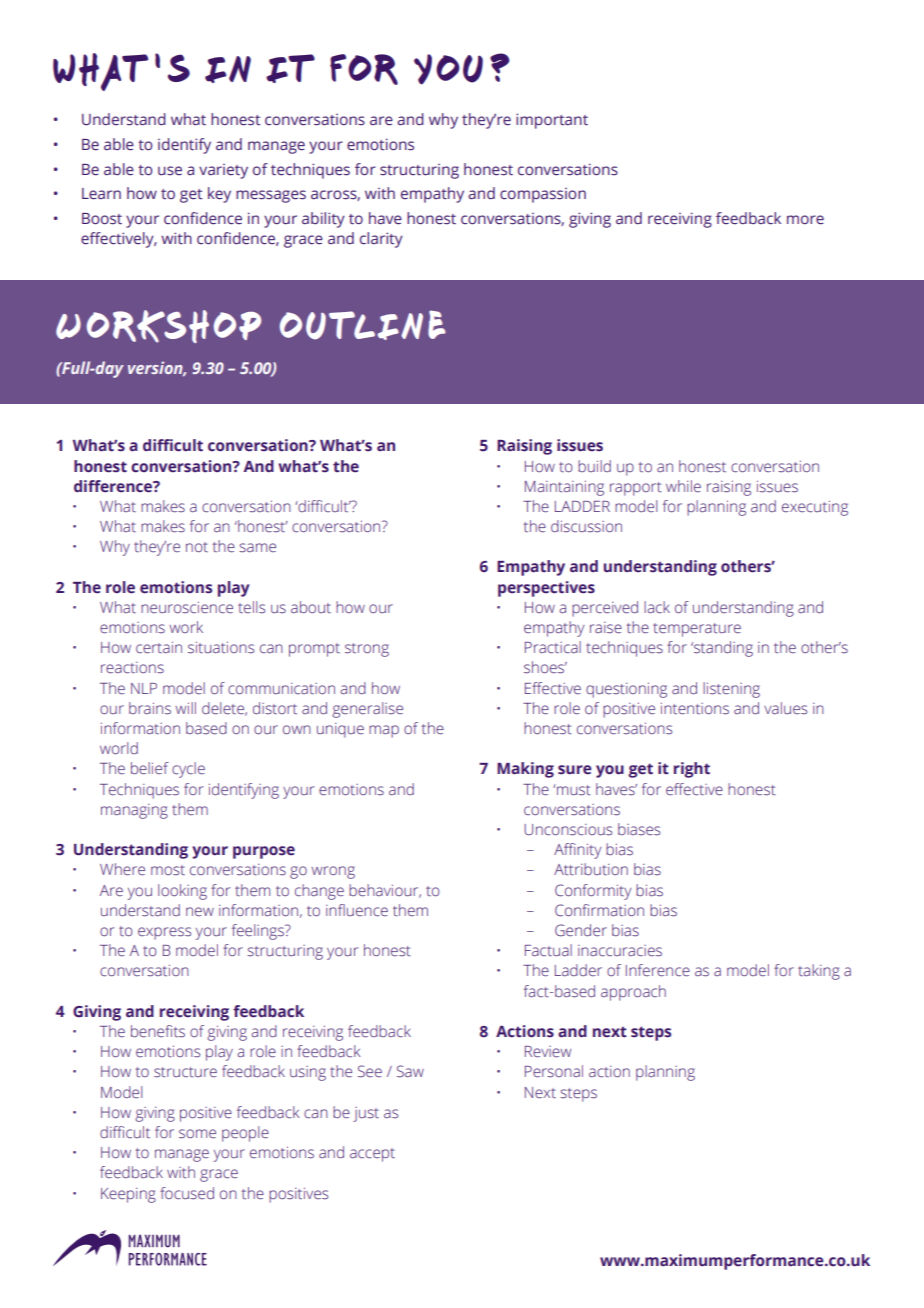 Image resolution: width=924 pixels, height=1308 pixels. Describe the element at coordinates (197, 1134) in the page. I see `some` at that location.
